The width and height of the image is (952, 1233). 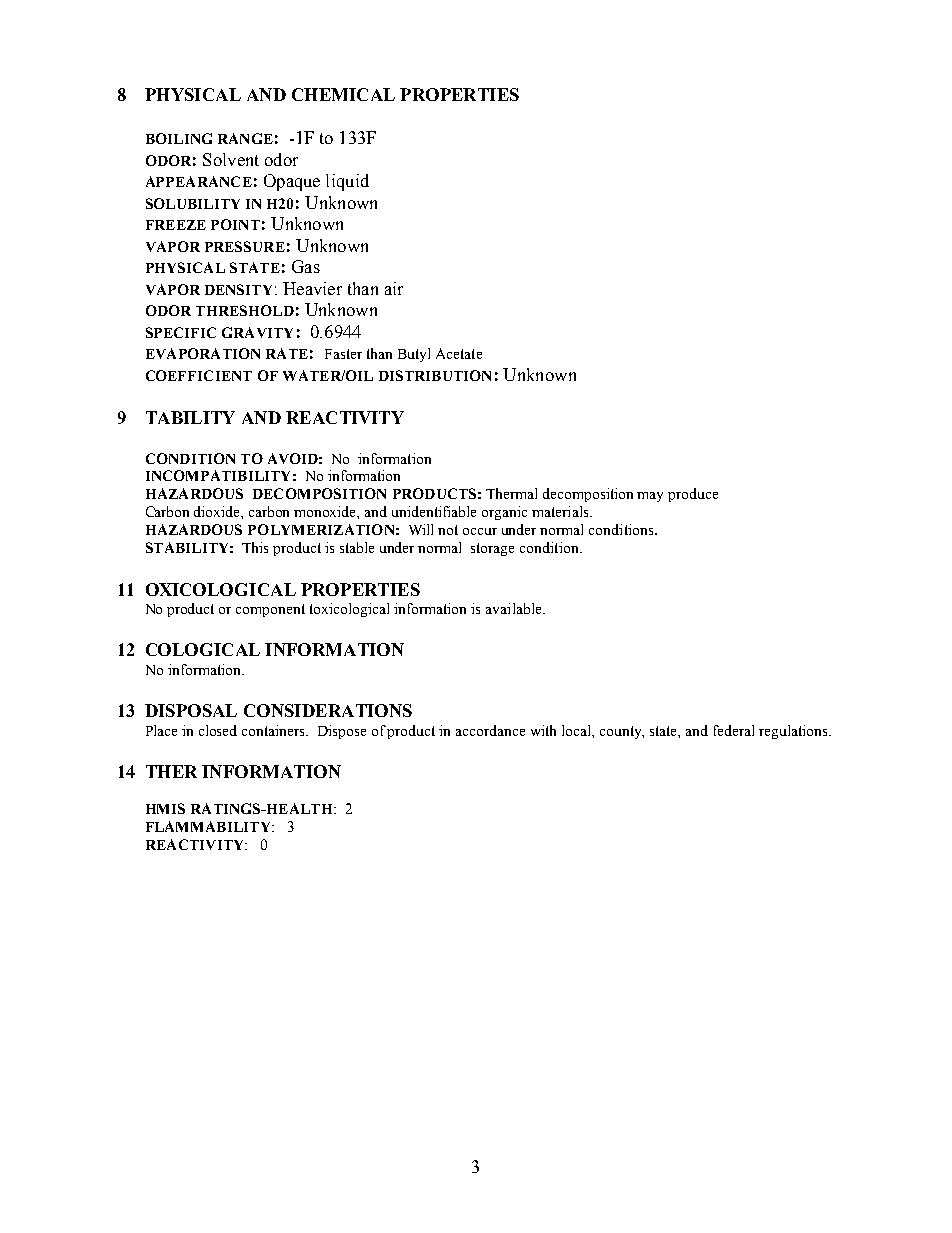 I want to click on available, so click(x=515, y=608).
